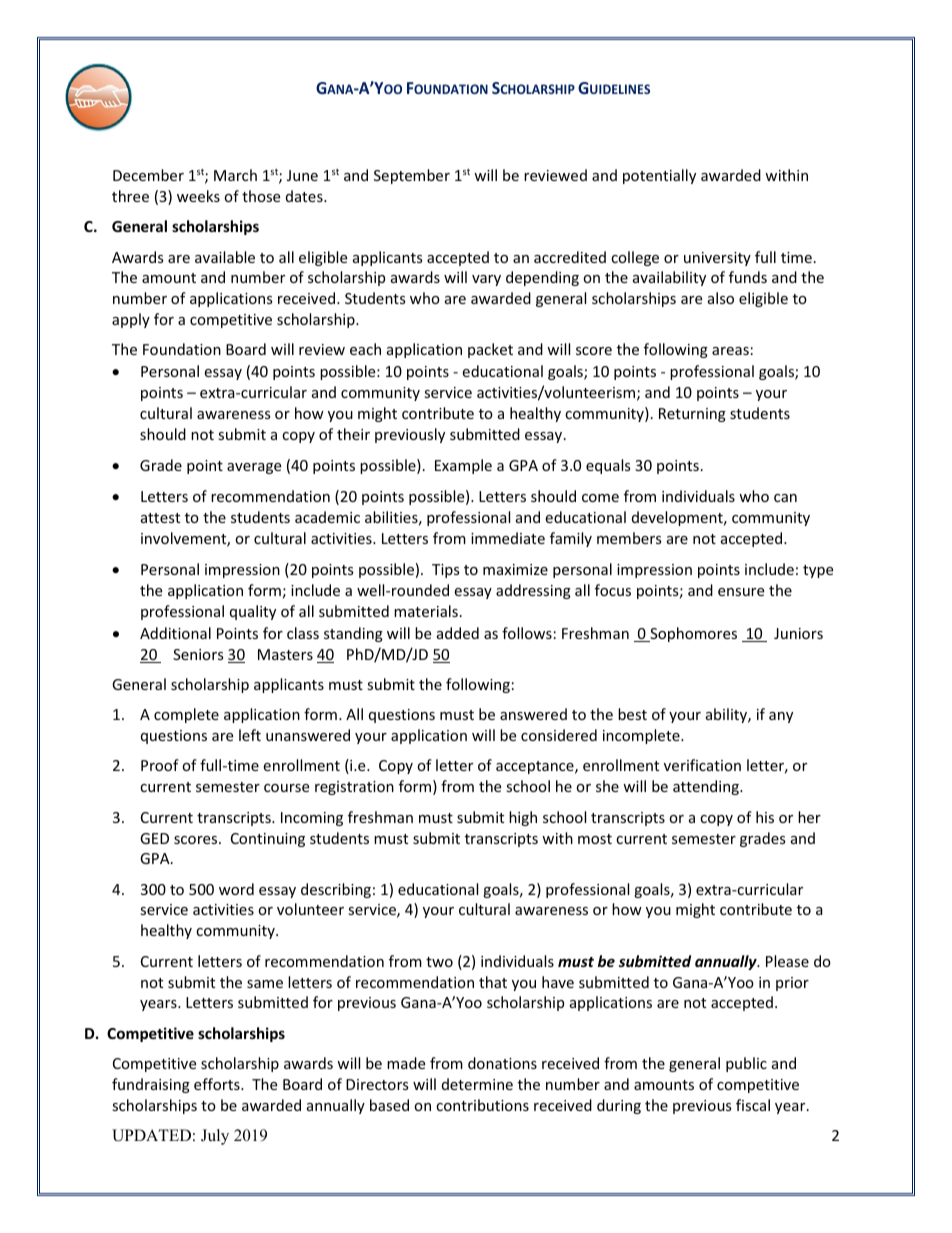  Describe the element at coordinates (463, 466) in the page. I see `Example` at that location.
